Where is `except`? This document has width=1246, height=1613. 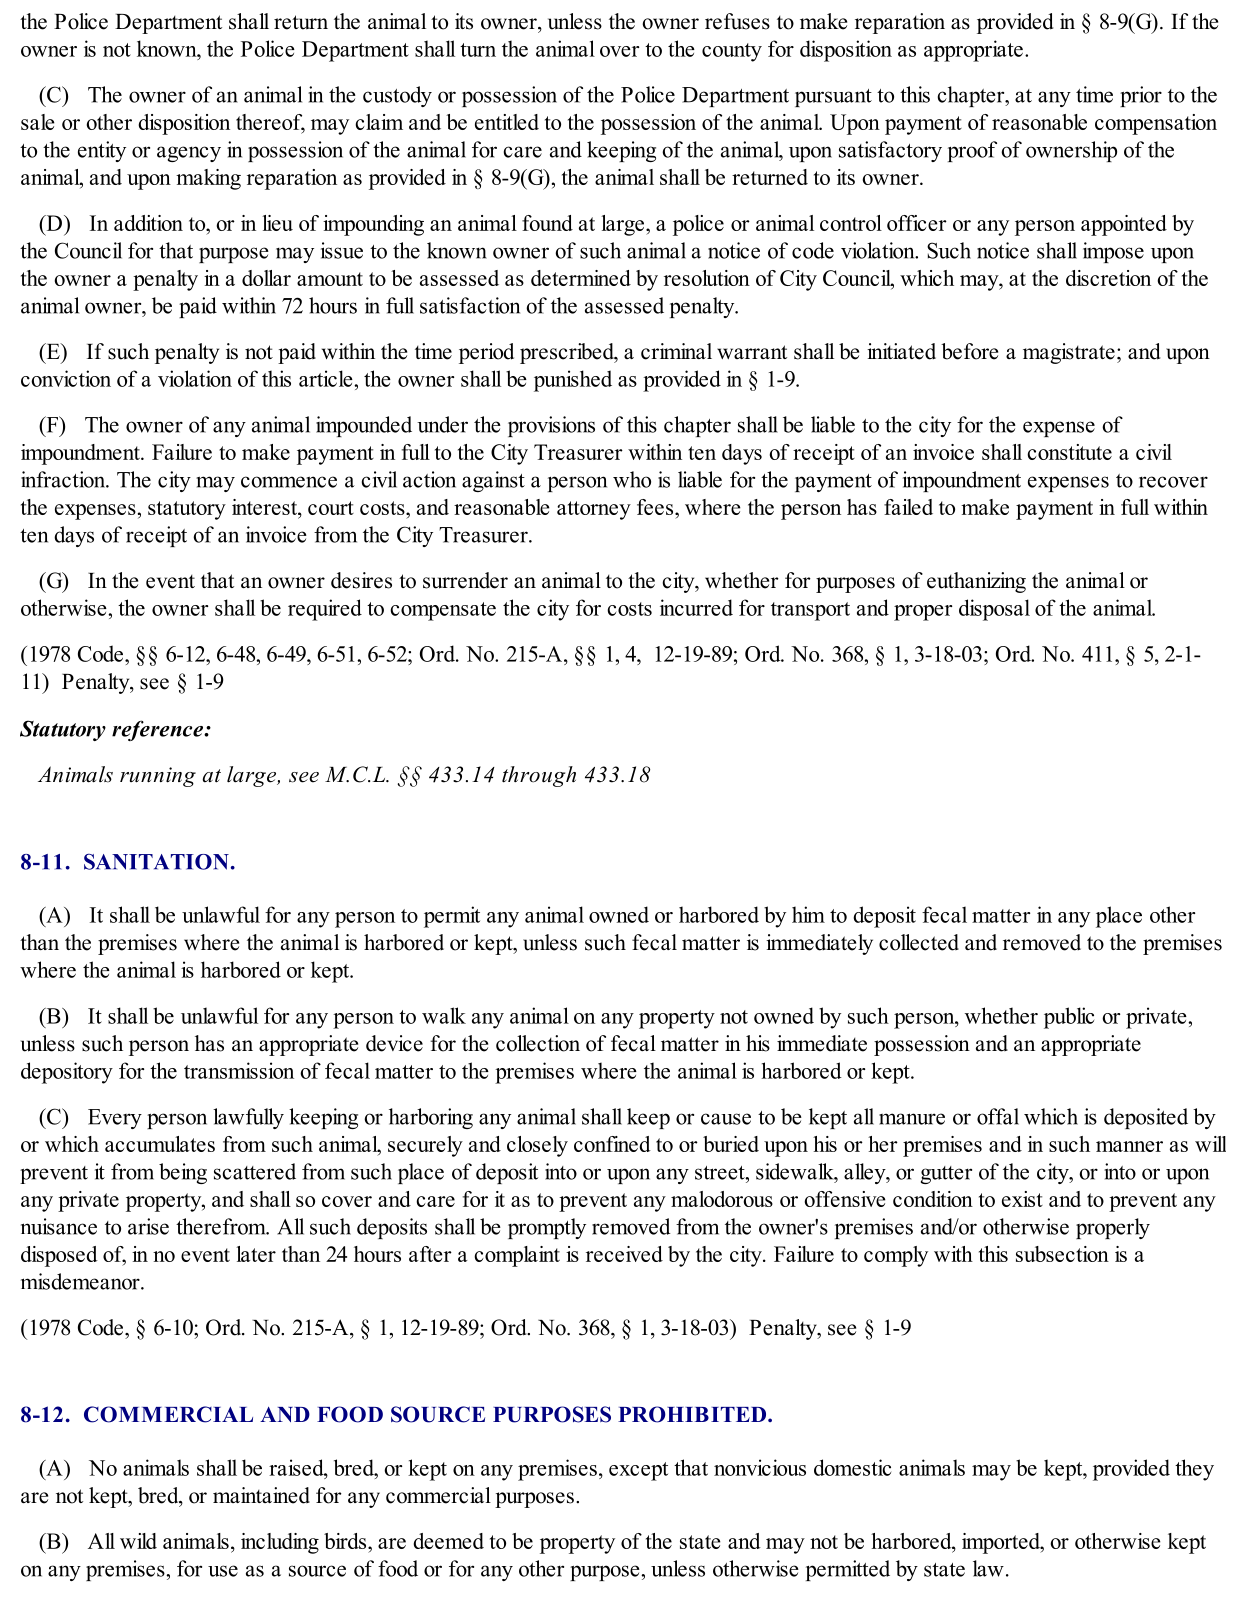
except is located at coordinates (638, 1471).
